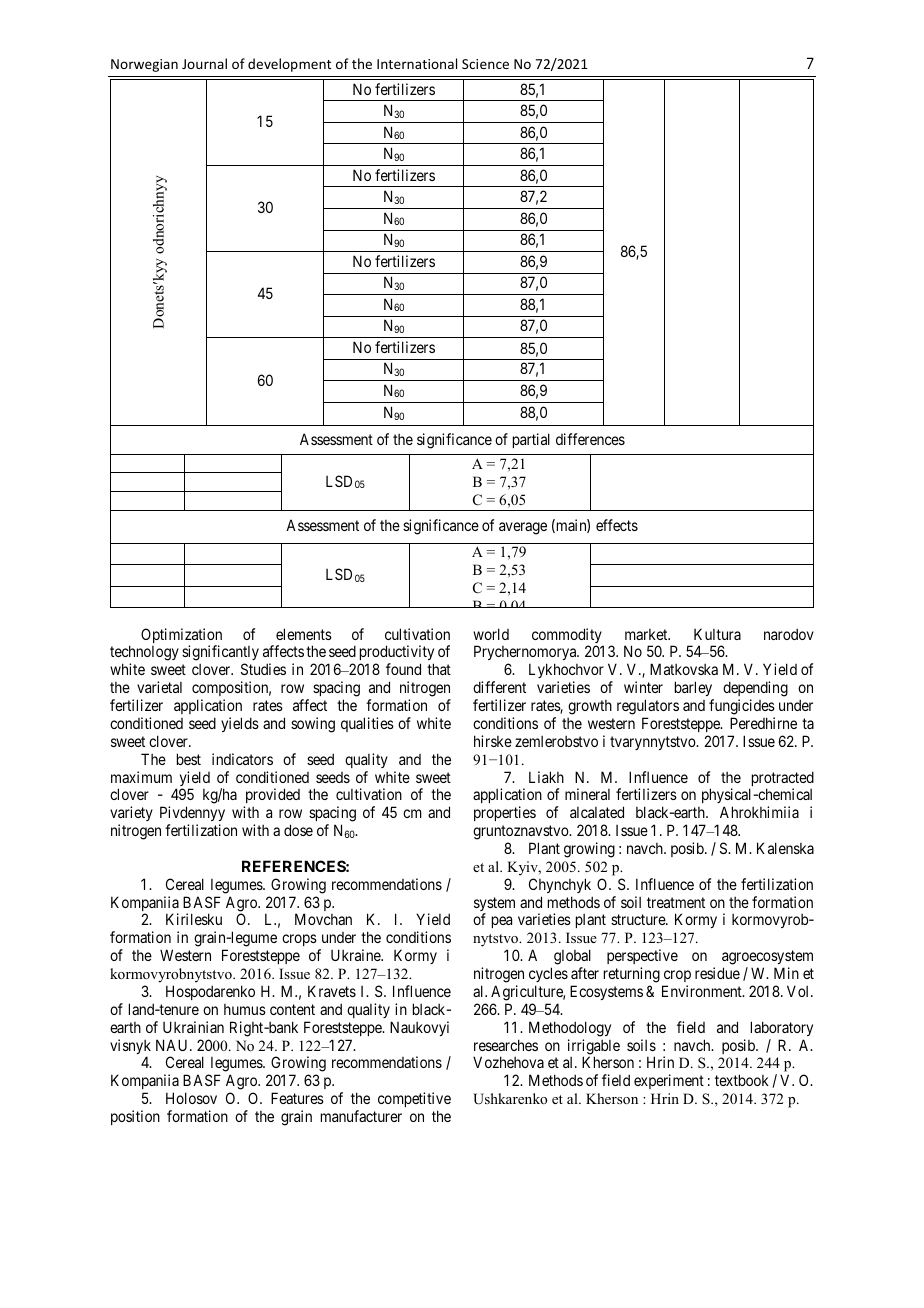 The width and height of the screenshot is (924, 1308). I want to click on market, so click(647, 634).
